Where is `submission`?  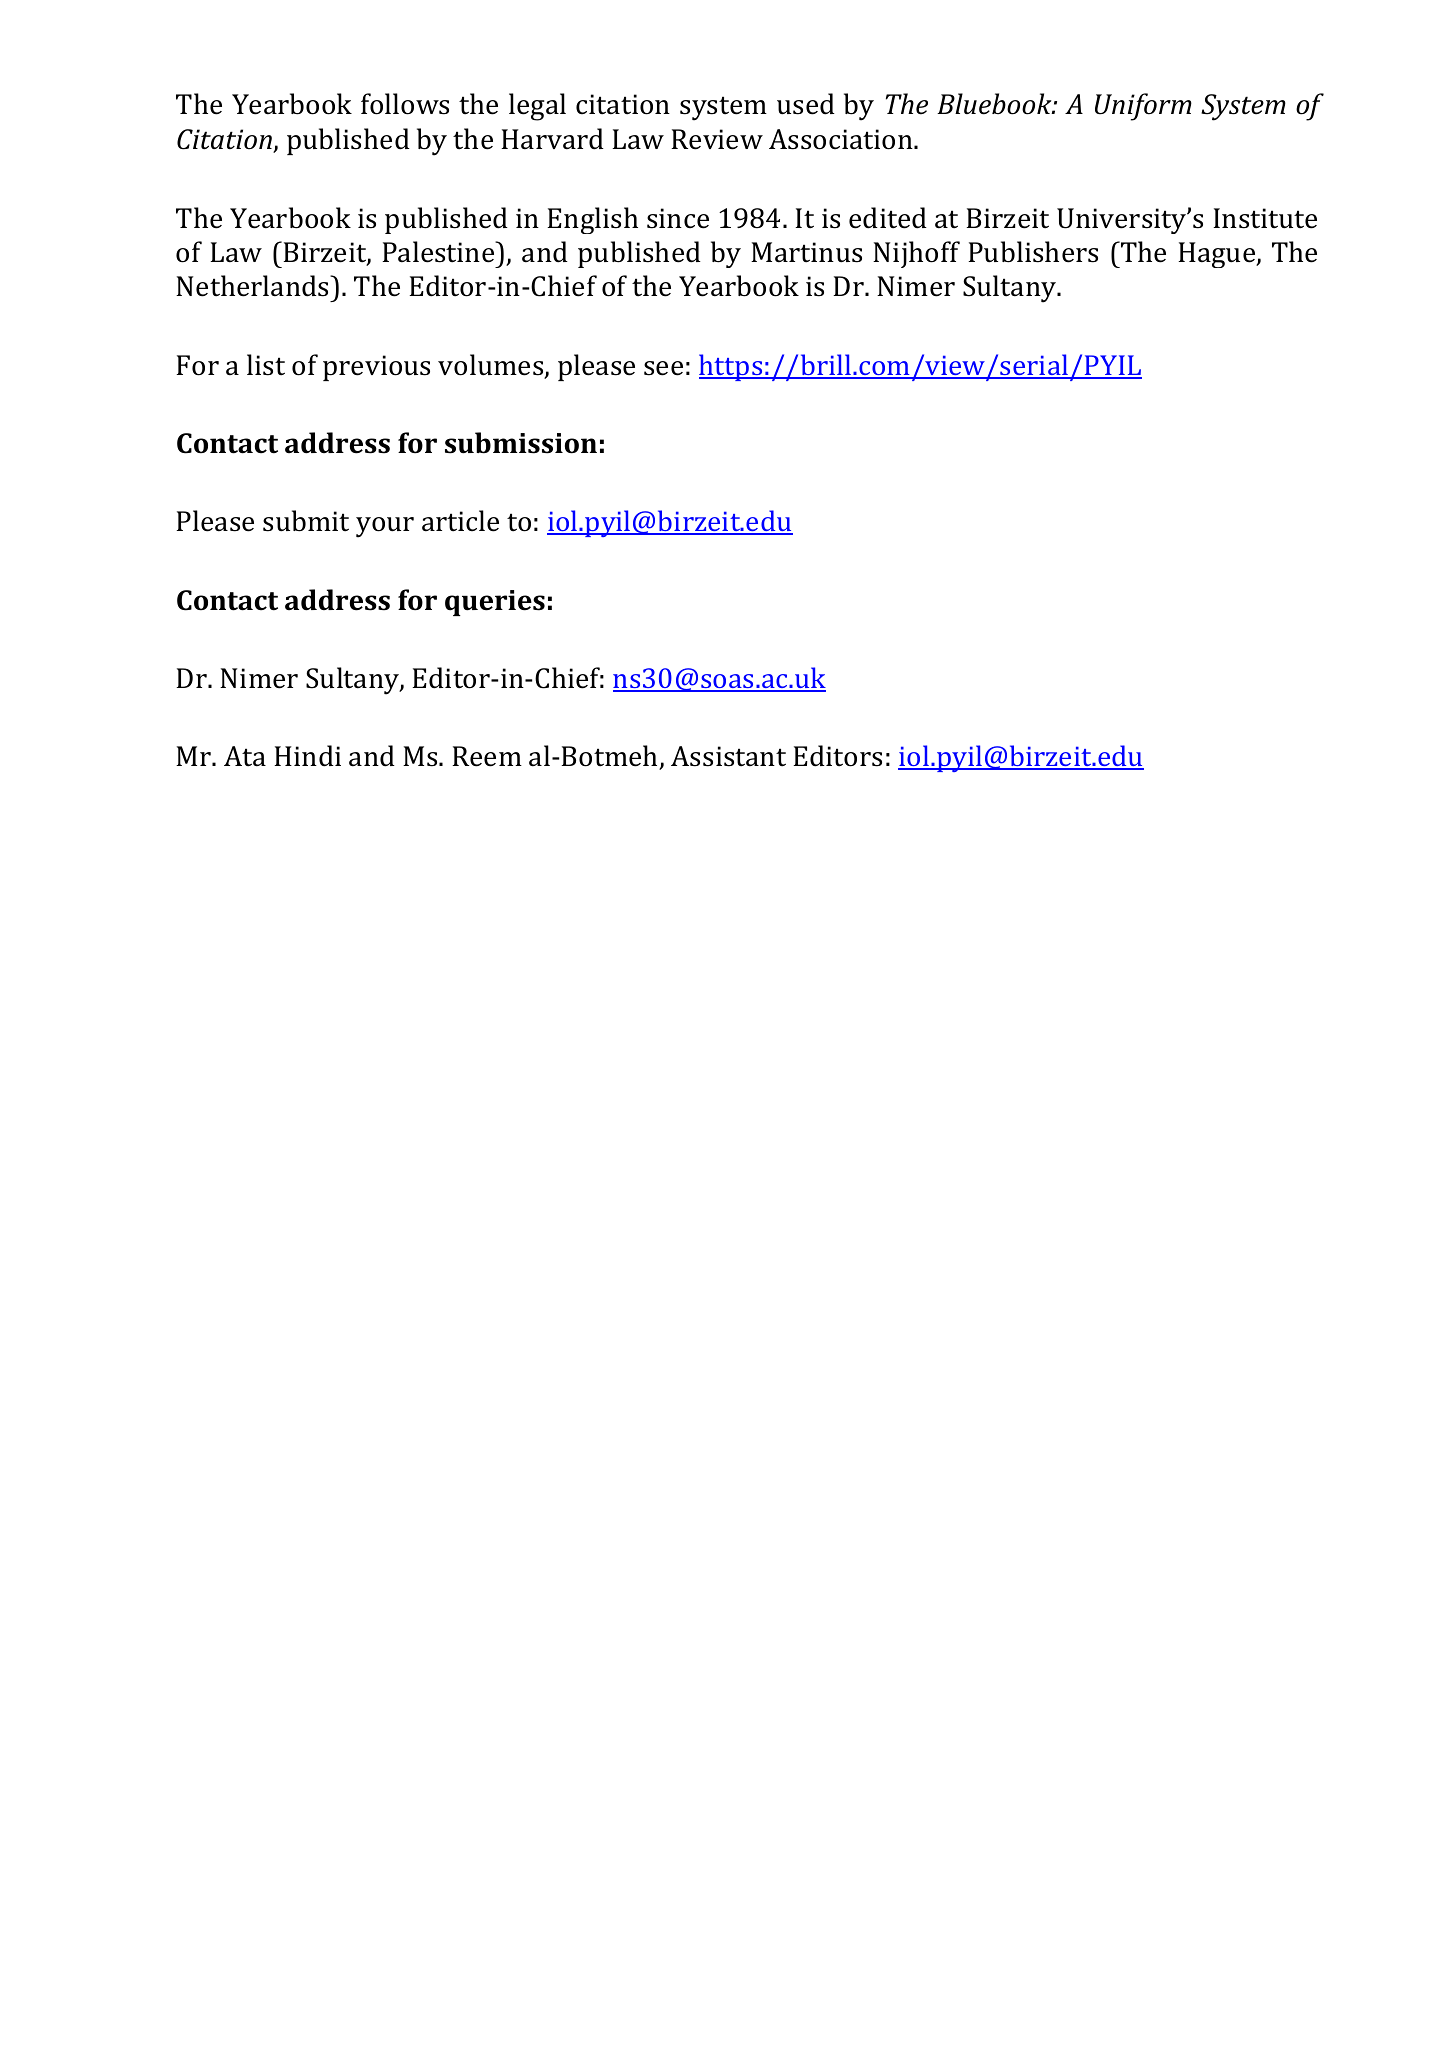
submission is located at coordinates (521, 443).
